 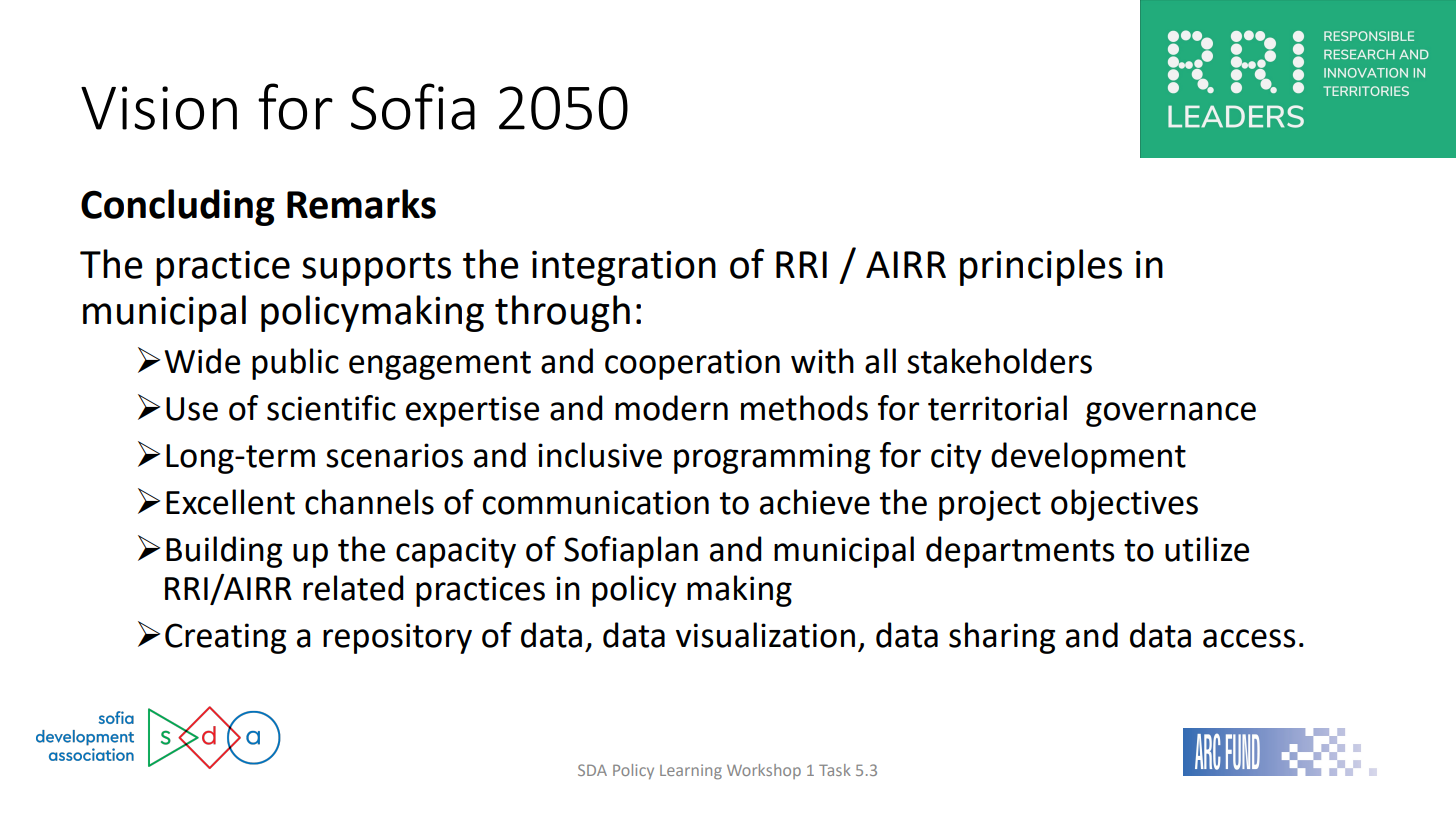 What do you see at coordinates (691, 772) in the document?
I see `Learning` at bounding box center [691, 772].
